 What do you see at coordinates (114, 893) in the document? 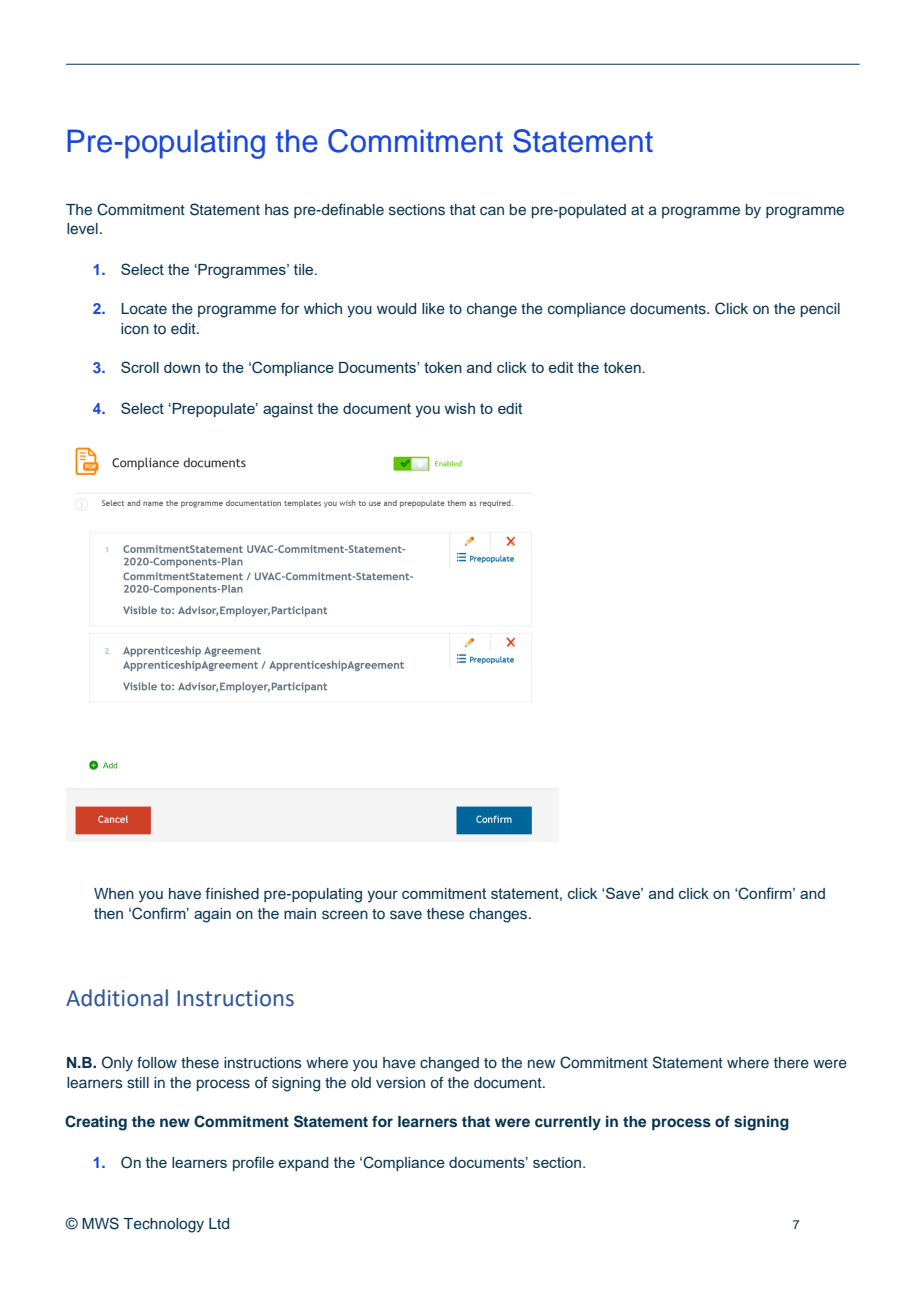
I see `When` at bounding box center [114, 893].
